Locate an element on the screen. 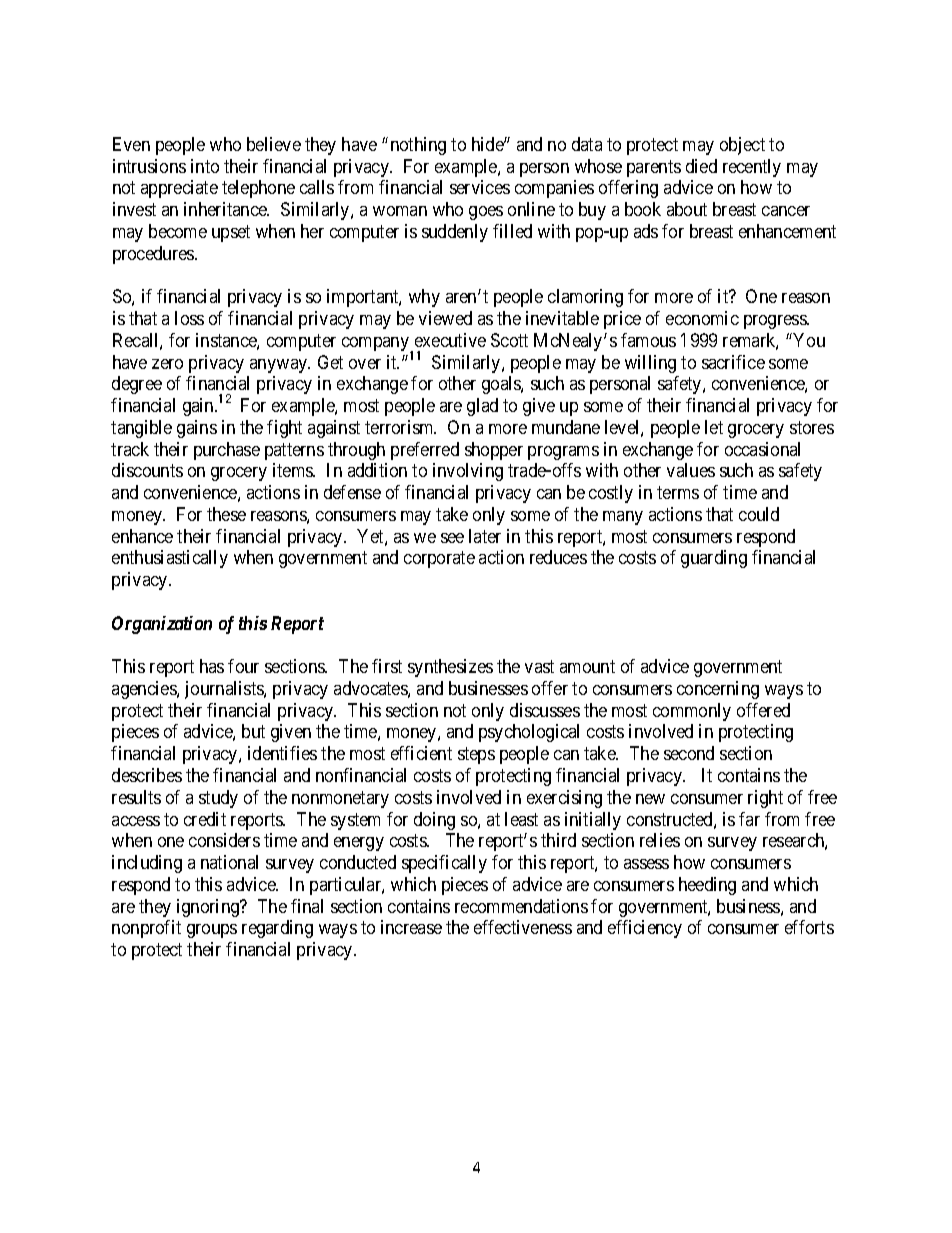  purchase is located at coordinates (227, 451).
